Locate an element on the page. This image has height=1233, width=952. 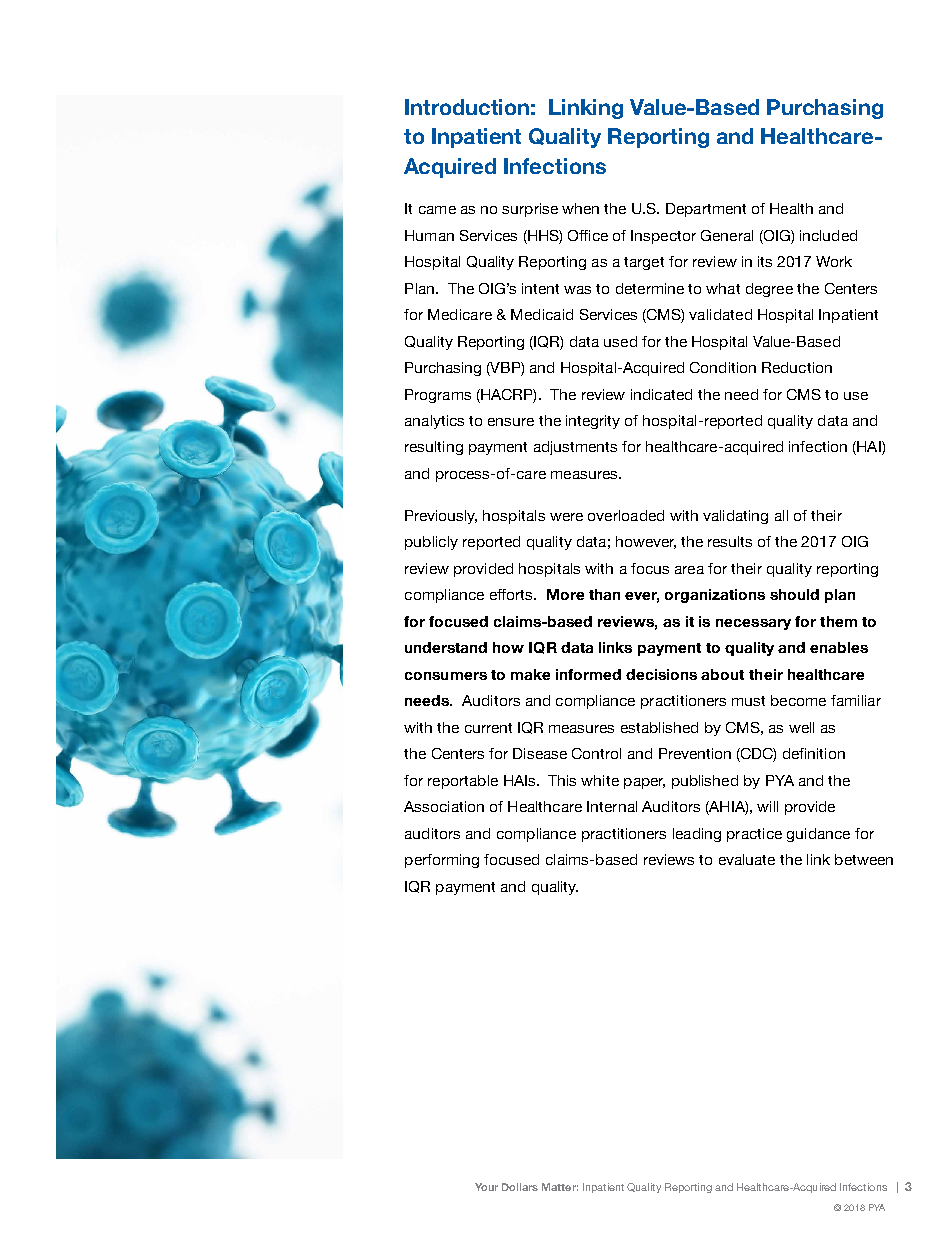
decisions is located at coordinates (661, 674).
